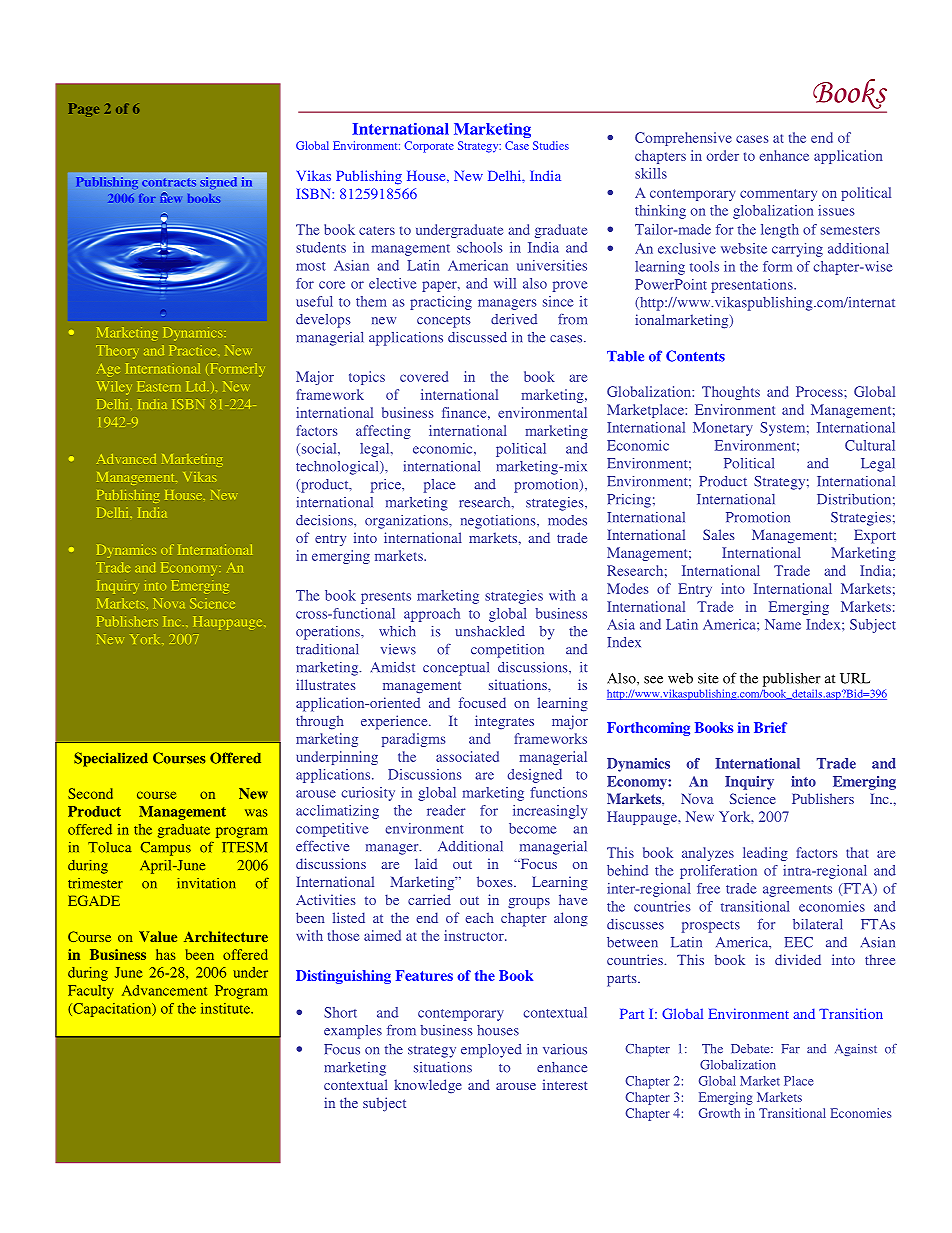  Describe the element at coordinates (429, 147) in the screenshot. I see `Corporate` at that location.
